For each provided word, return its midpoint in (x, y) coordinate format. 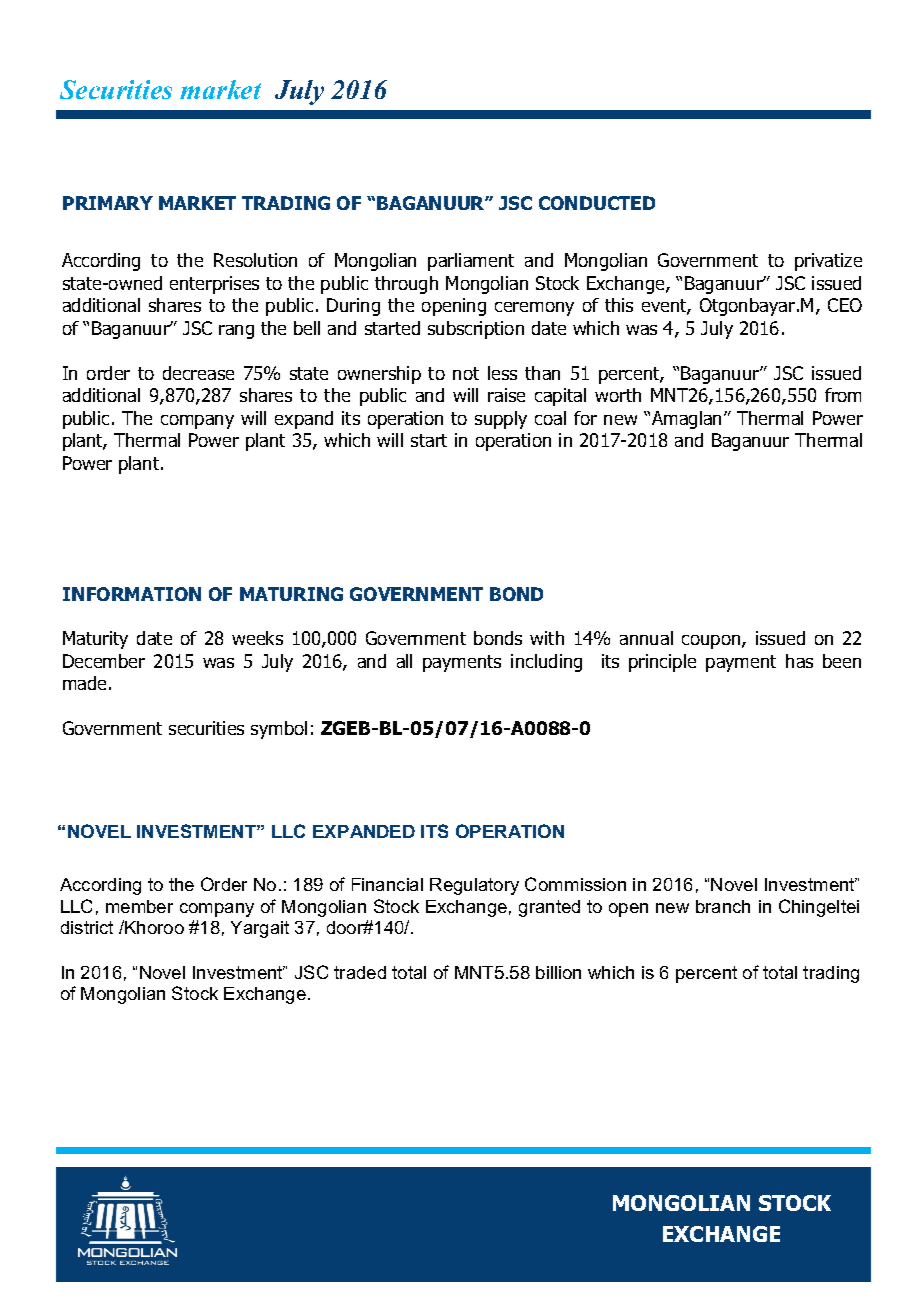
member (139, 906)
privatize (828, 262)
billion (558, 972)
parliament (471, 262)
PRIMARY (108, 203)
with (547, 638)
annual (646, 638)
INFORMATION (132, 594)
